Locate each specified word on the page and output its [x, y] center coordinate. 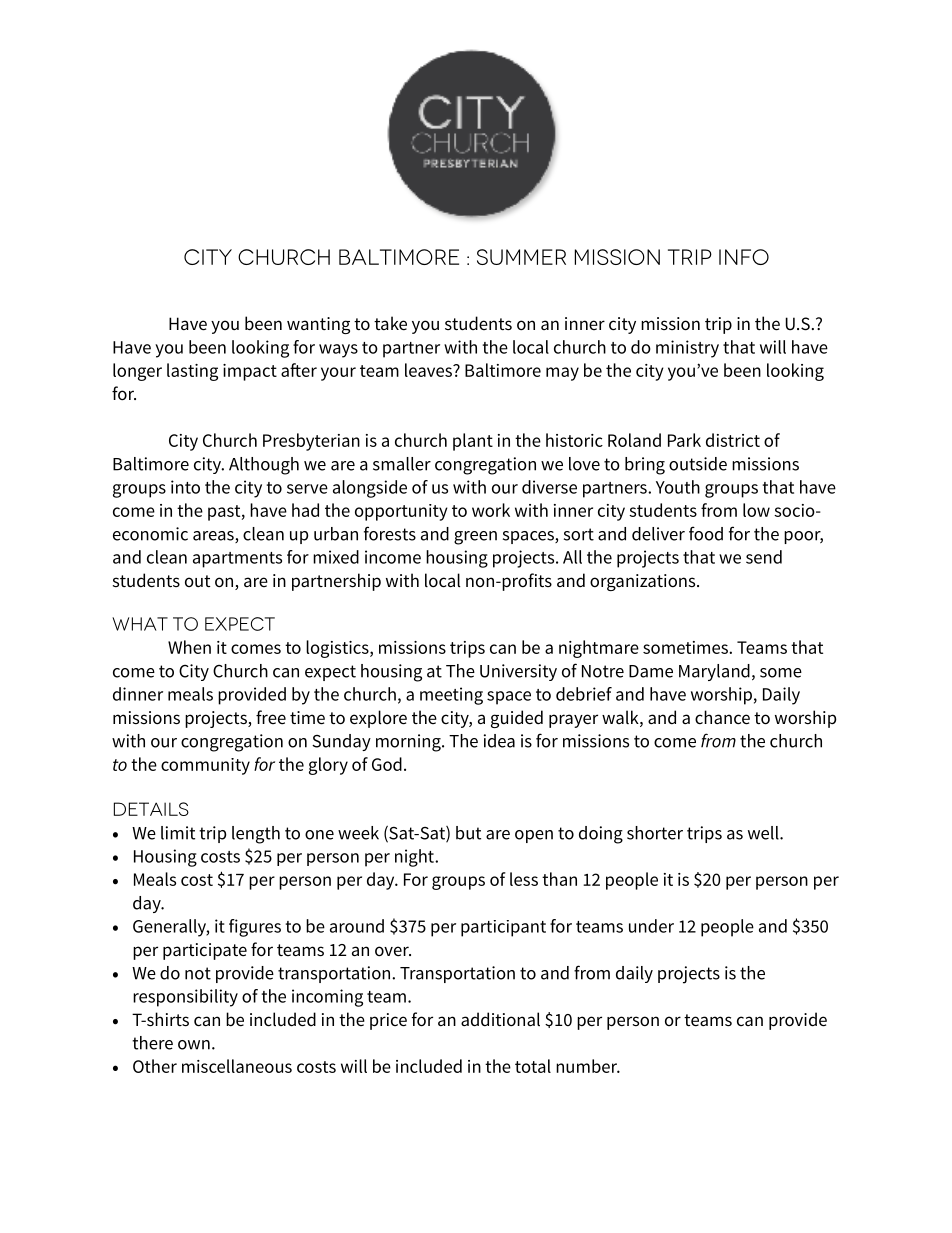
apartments [237, 560]
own [194, 1045]
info [744, 257]
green [475, 538]
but [468, 833]
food [706, 533]
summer [521, 257]
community [205, 766]
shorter [655, 833]
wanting [318, 325]
